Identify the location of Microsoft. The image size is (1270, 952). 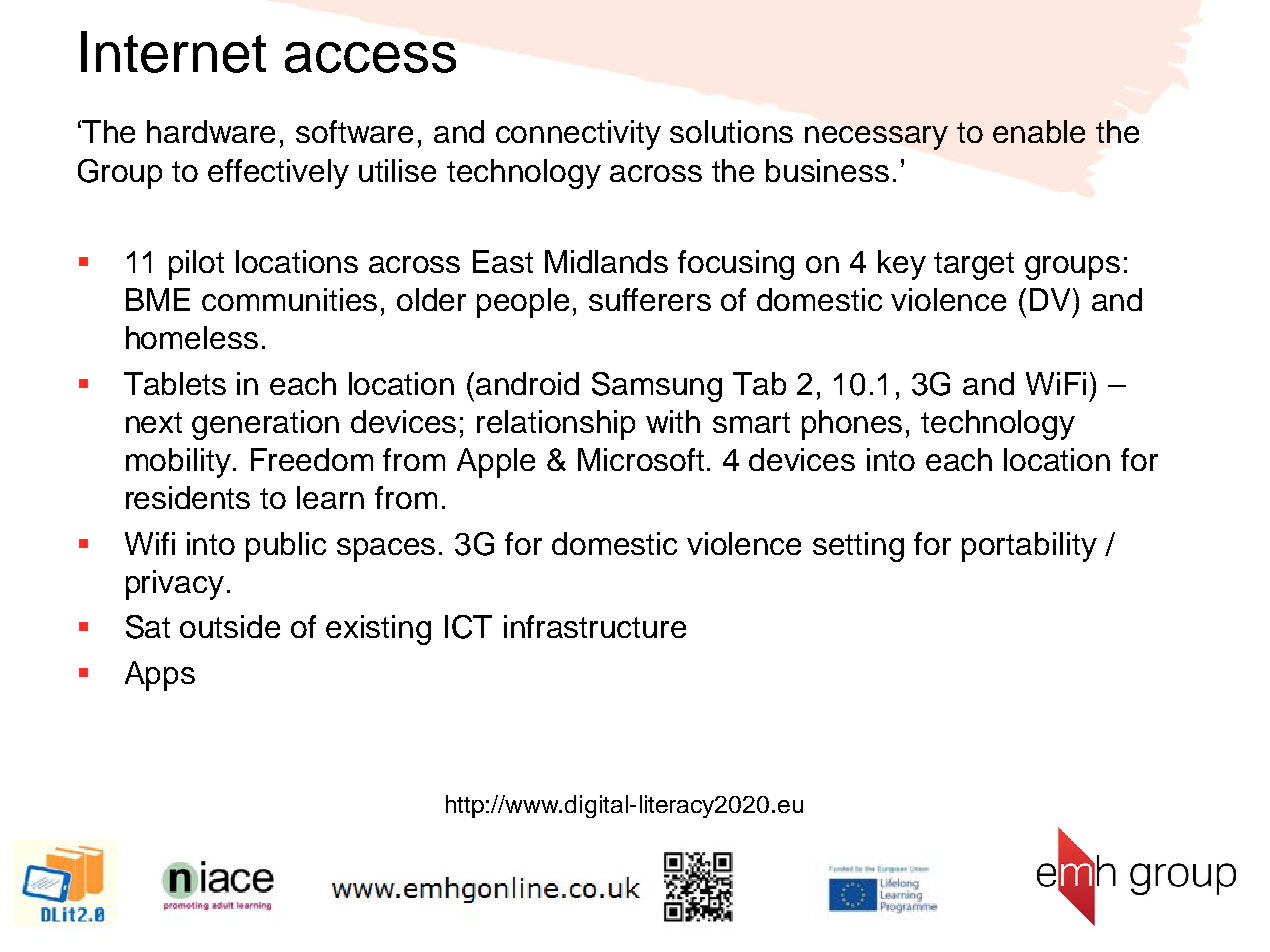
(641, 459).
